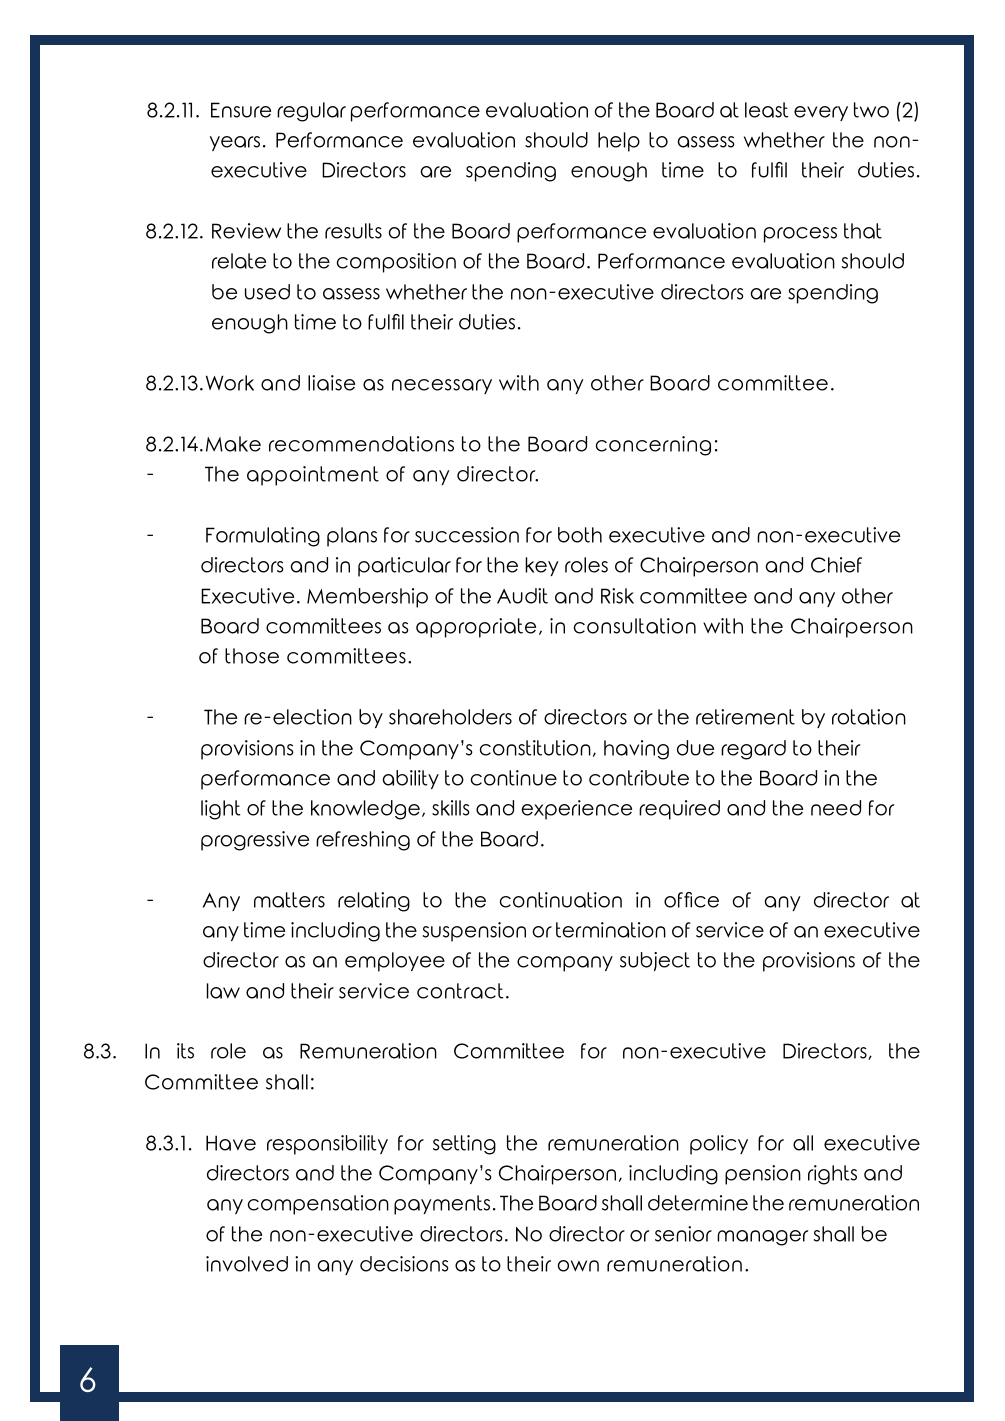  What do you see at coordinates (535, 748) in the page?
I see `constitution` at bounding box center [535, 748].
